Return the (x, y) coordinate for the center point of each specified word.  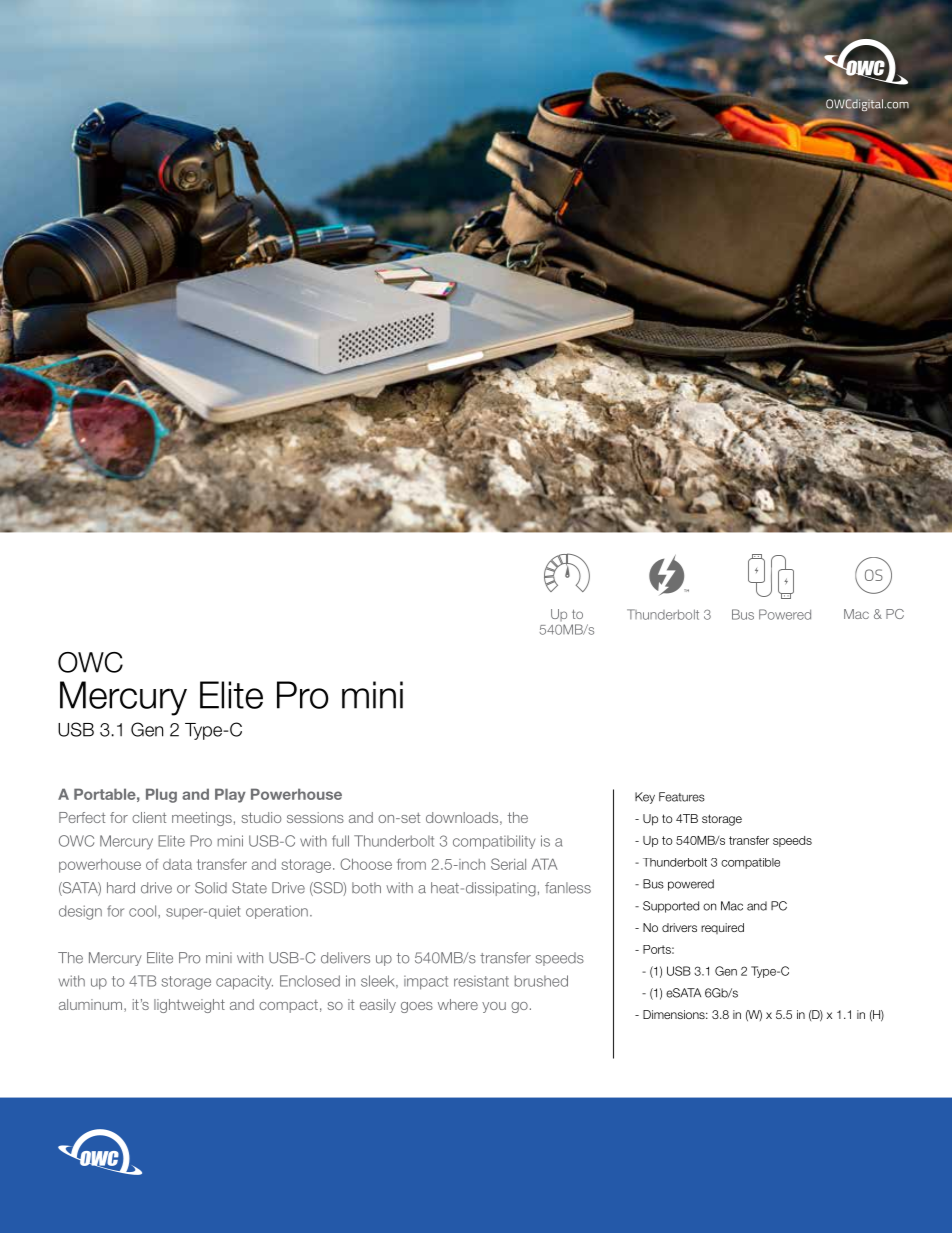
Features (682, 797)
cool (144, 911)
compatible (750, 863)
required (722, 928)
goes (417, 1007)
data (177, 864)
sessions (315, 817)
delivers (345, 958)
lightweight (189, 1006)
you (494, 1007)
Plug (161, 795)
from (411, 864)
